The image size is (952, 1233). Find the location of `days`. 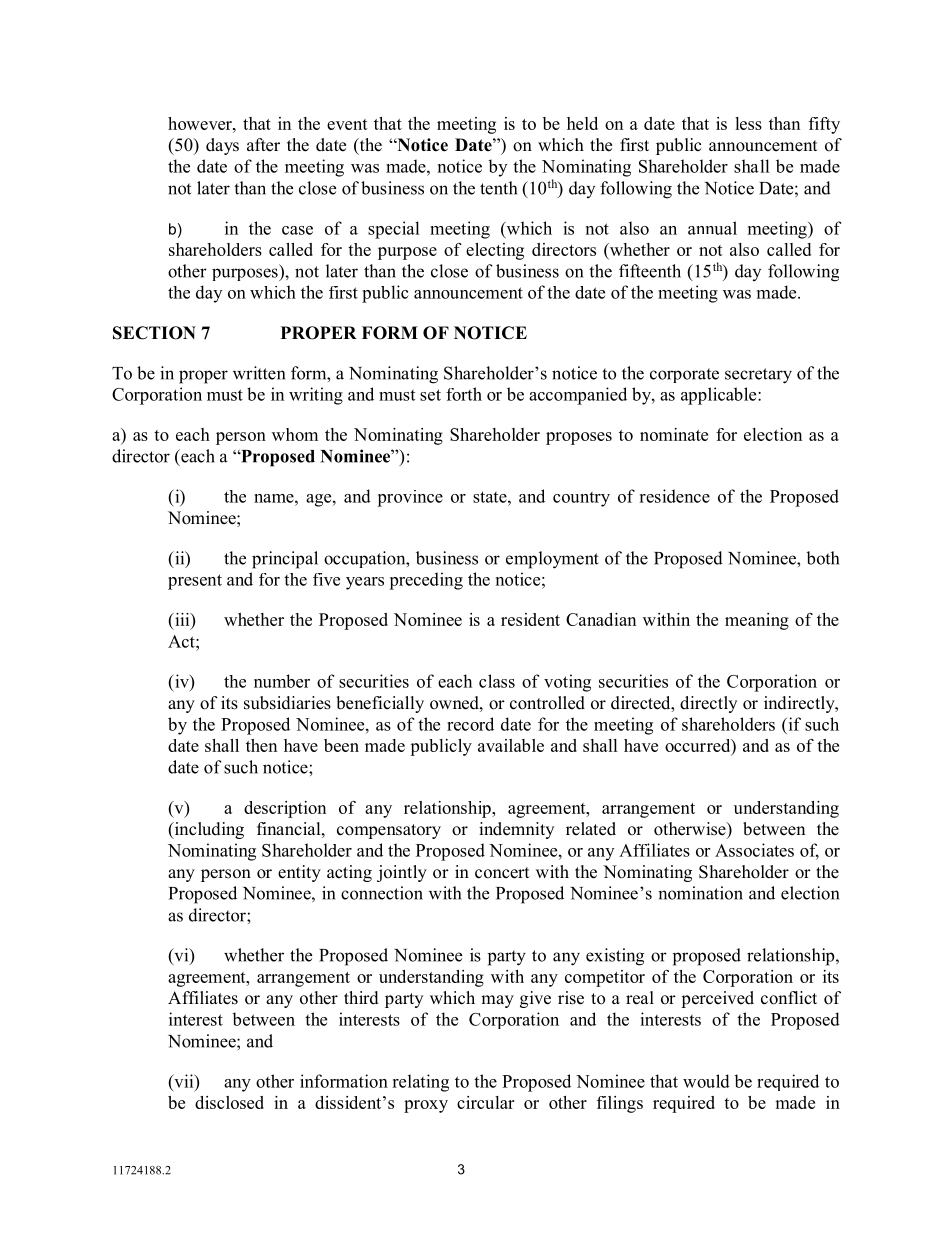

days is located at coordinates (222, 146).
